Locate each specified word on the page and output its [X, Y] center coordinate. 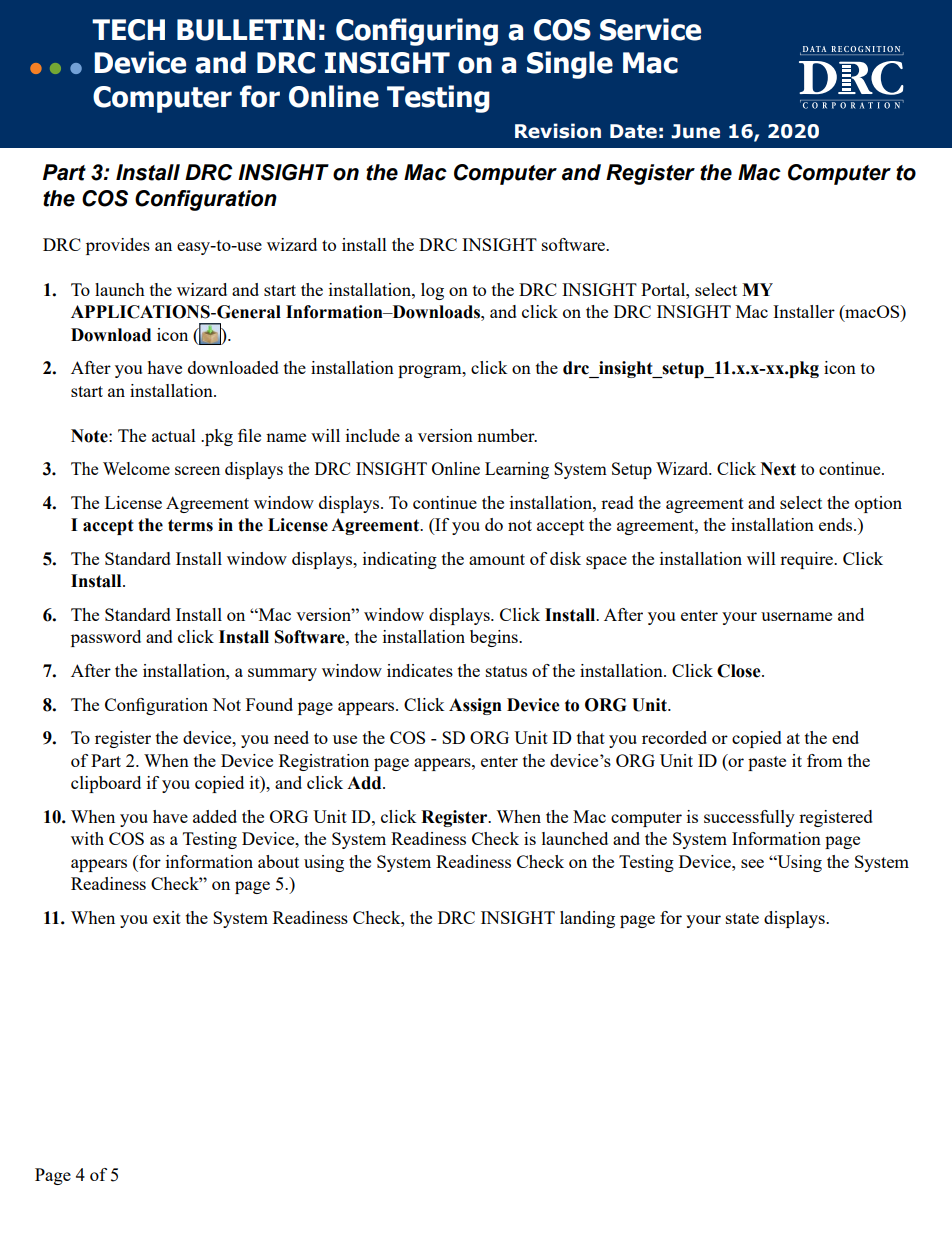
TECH [128, 30]
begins [495, 638]
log [432, 291]
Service [650, 29]
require [807, 560]
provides [118, 246]
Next [778, 469]
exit [167, 917]
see [752, 863]
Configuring [417, 32]
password [106, 638]
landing [587, 919]
